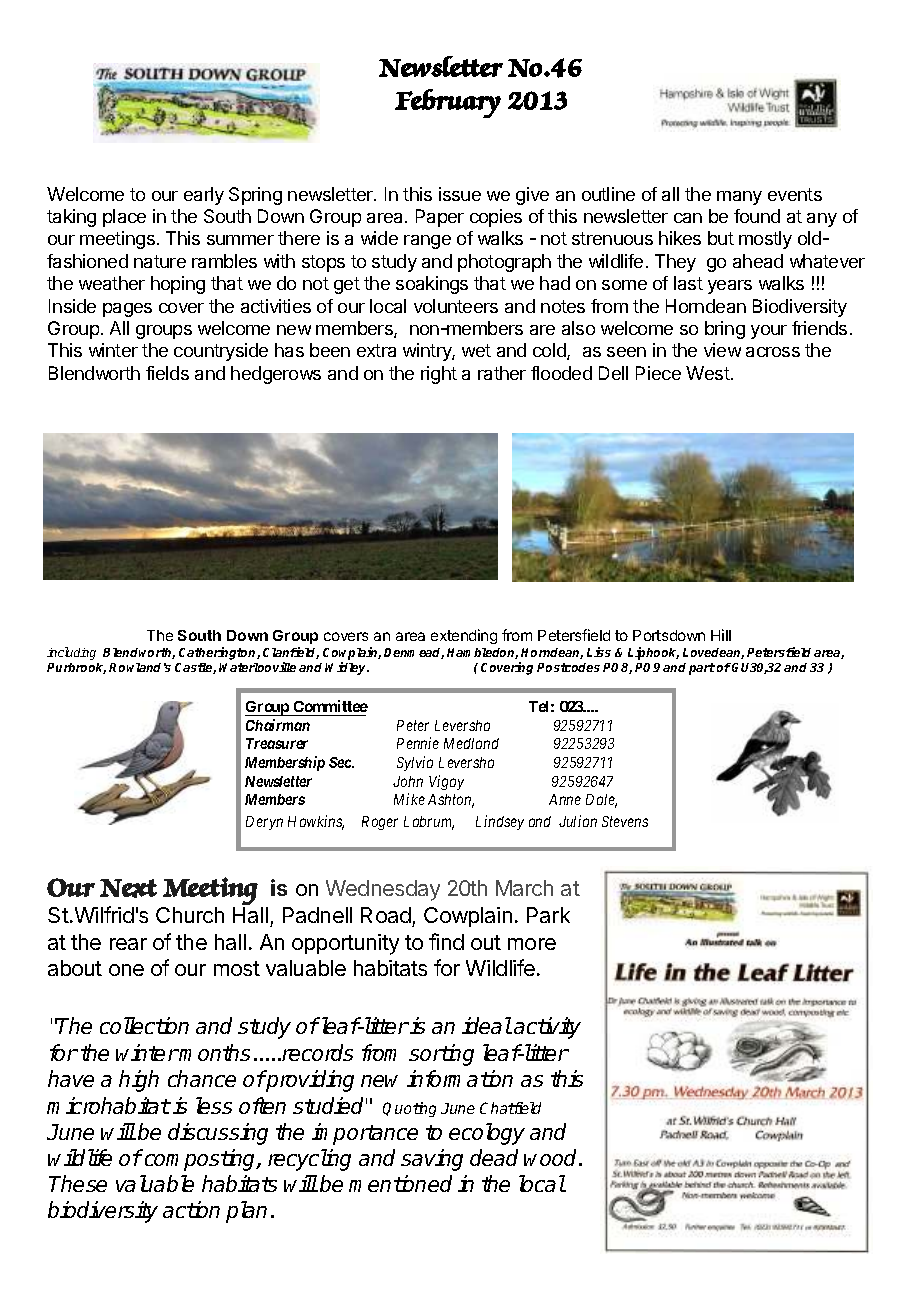 The width and height of the screenshot is (924, 1308). Describe the element at coordinates (71, 653) in the screenshot. I see `including` at that location.
